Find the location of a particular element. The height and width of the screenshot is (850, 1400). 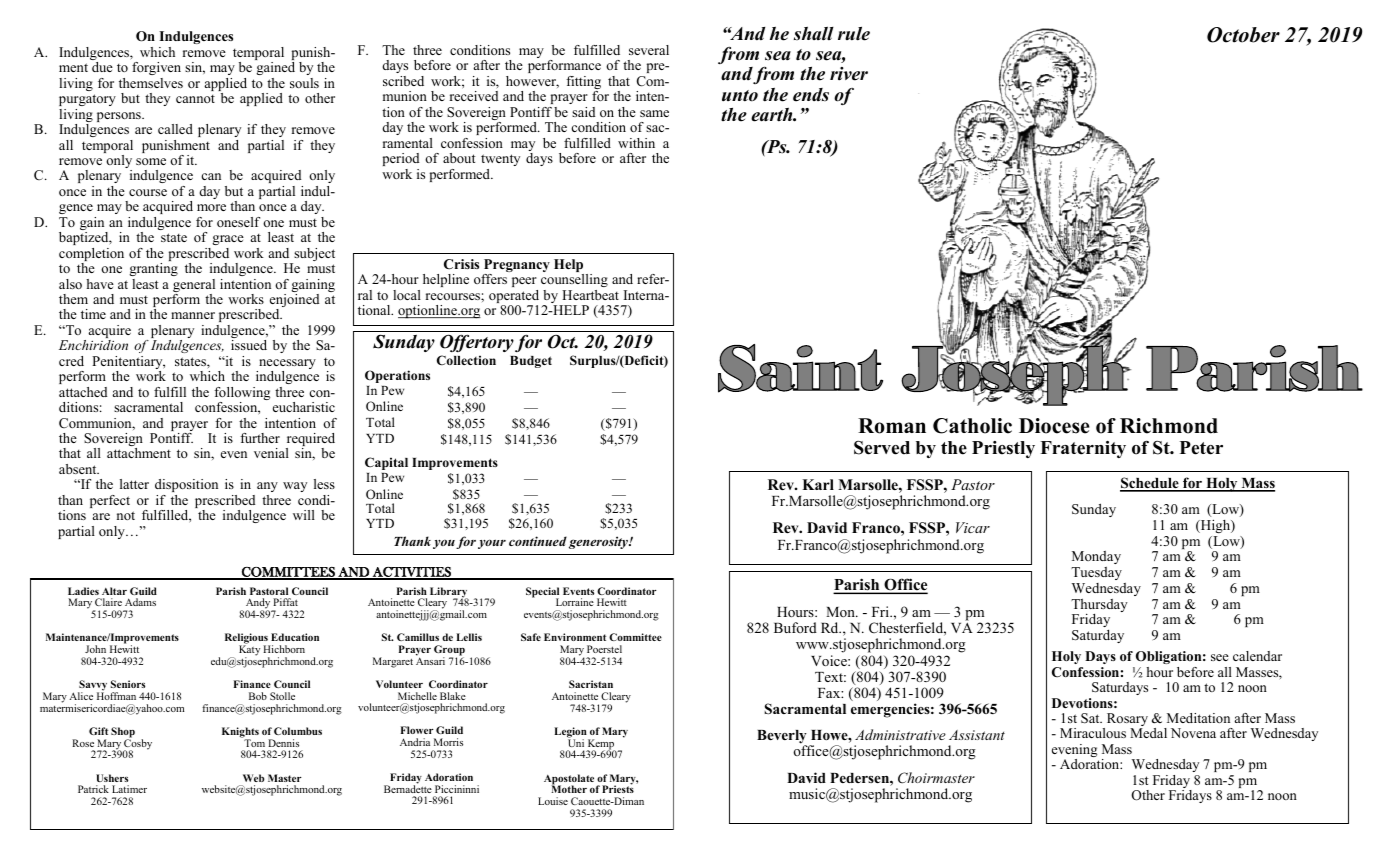

Schedule is located at coordinates (1150, 484).
